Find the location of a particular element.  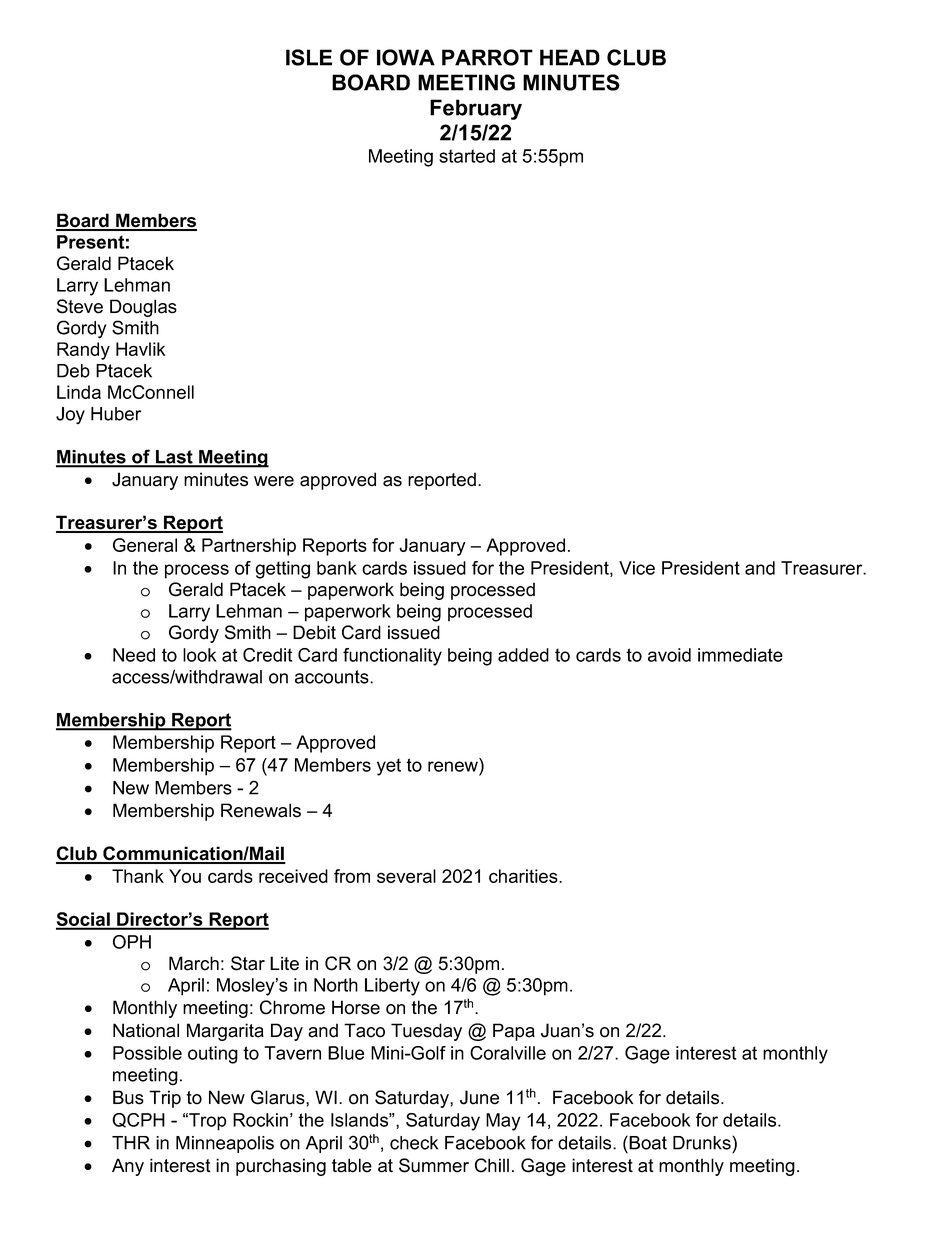

Vice is located at coordinates (637, 568).
